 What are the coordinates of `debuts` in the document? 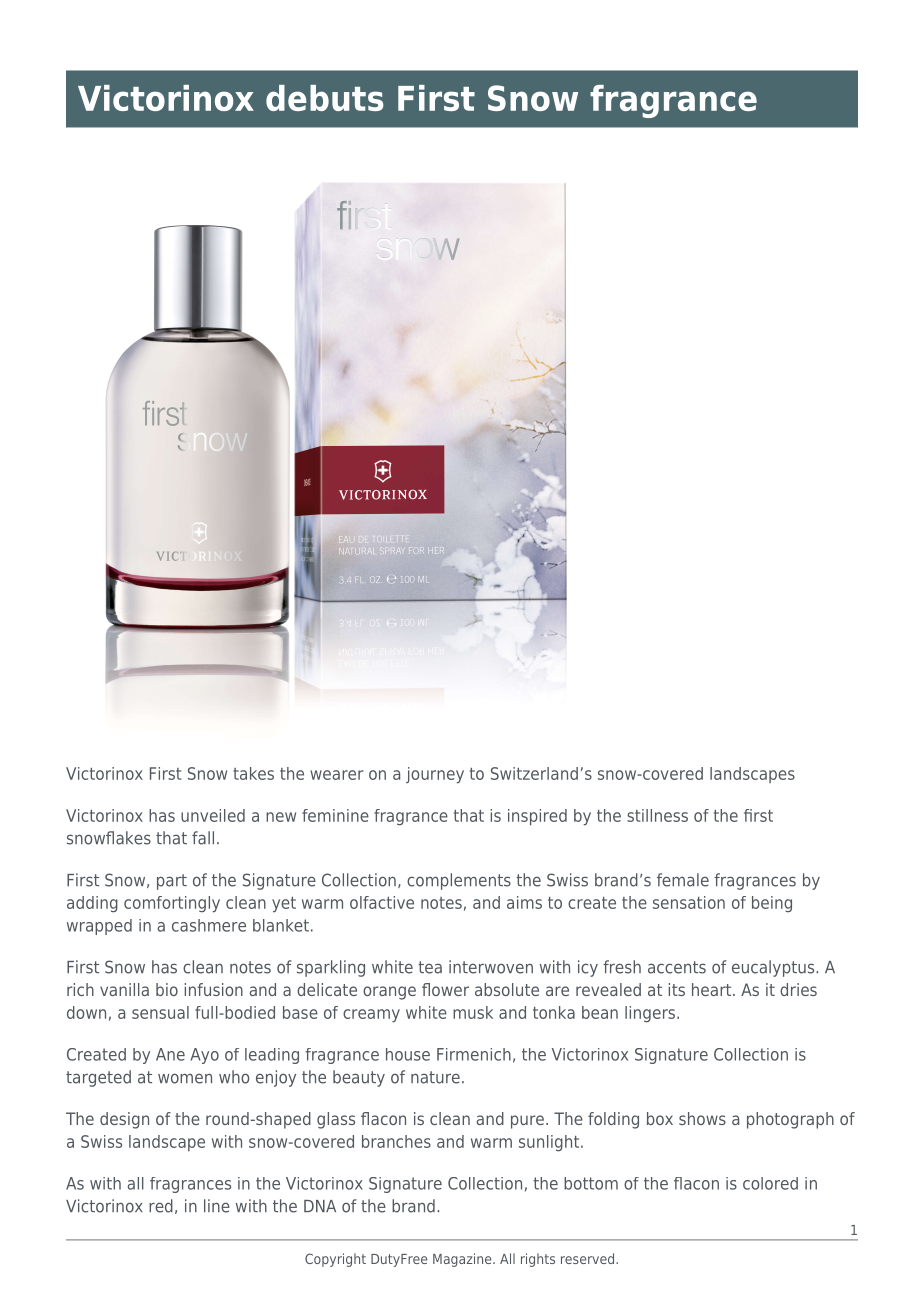 It's located at (325, 98).
